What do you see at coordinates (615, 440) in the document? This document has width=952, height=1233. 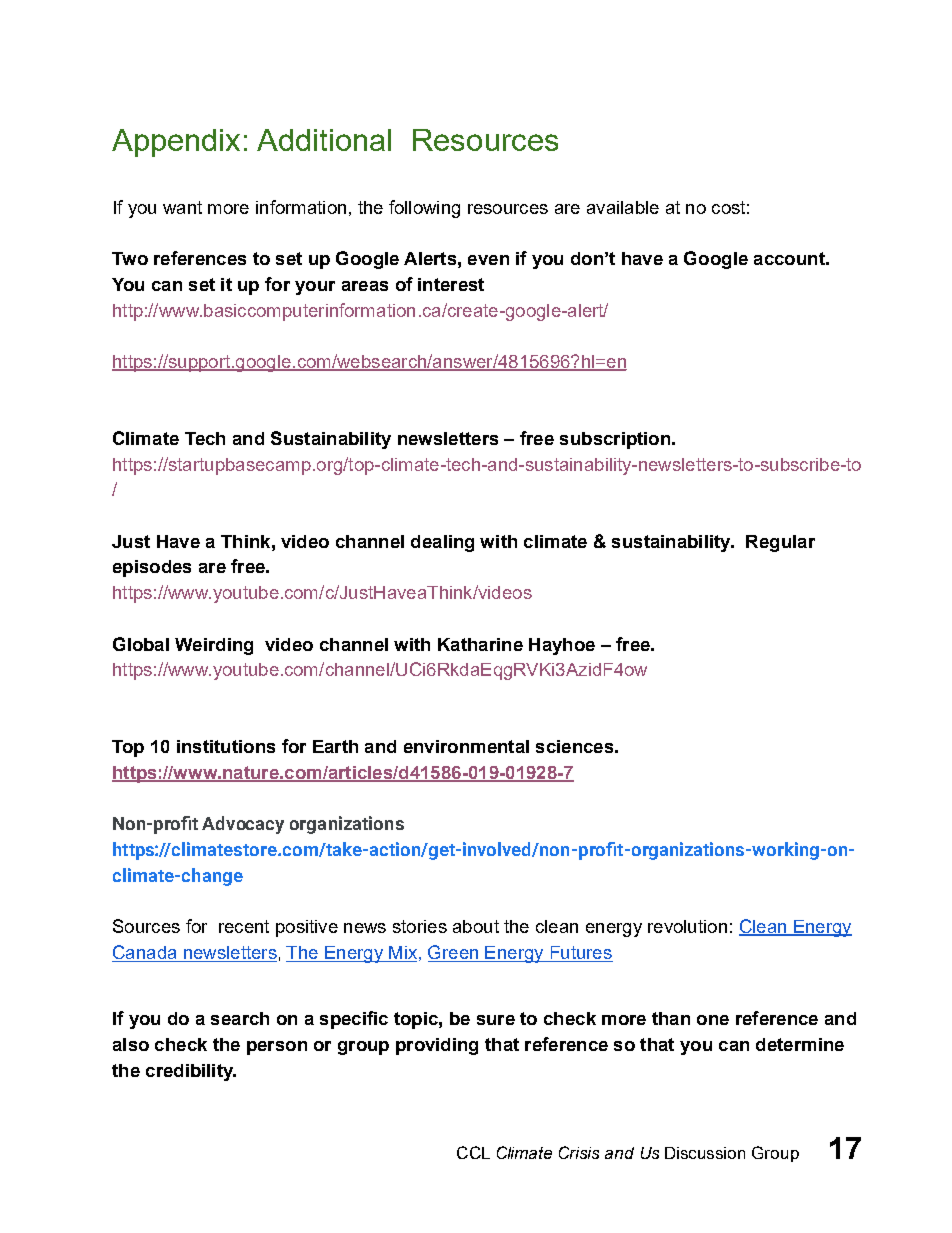 I see `subscription` at bounding box center [615, 440].
